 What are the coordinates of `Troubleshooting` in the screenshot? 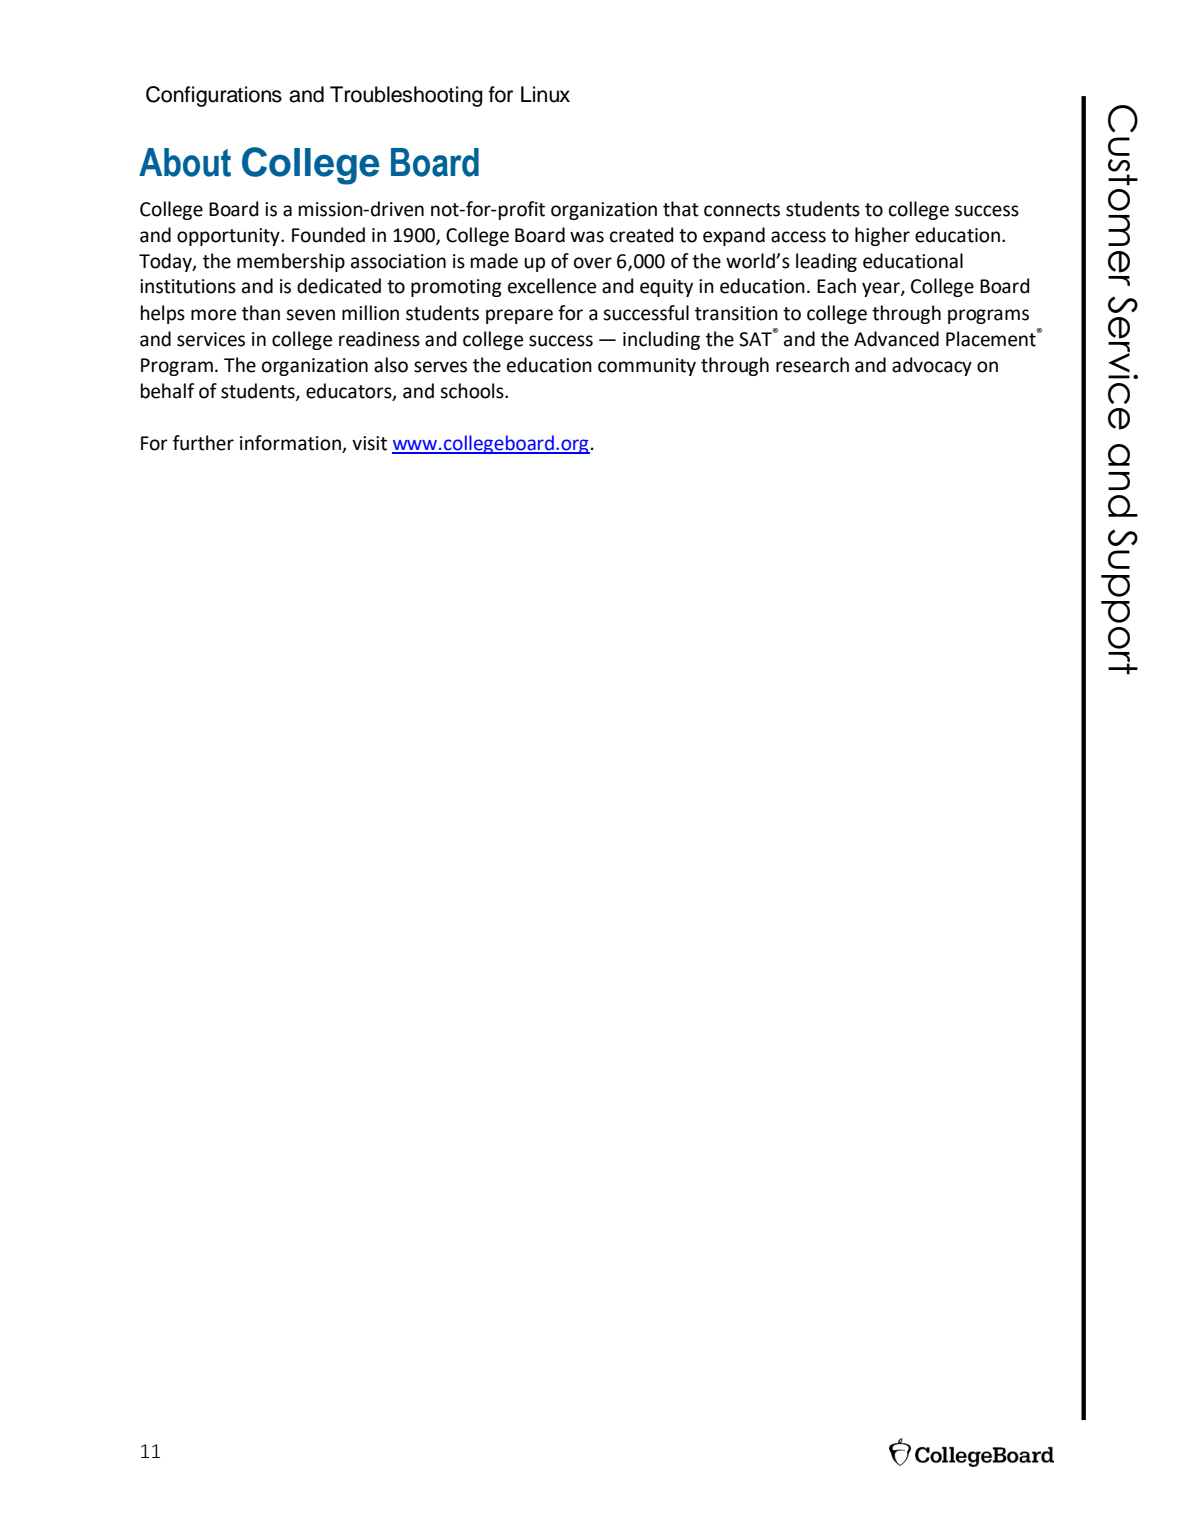 It's located at (406, 96).
